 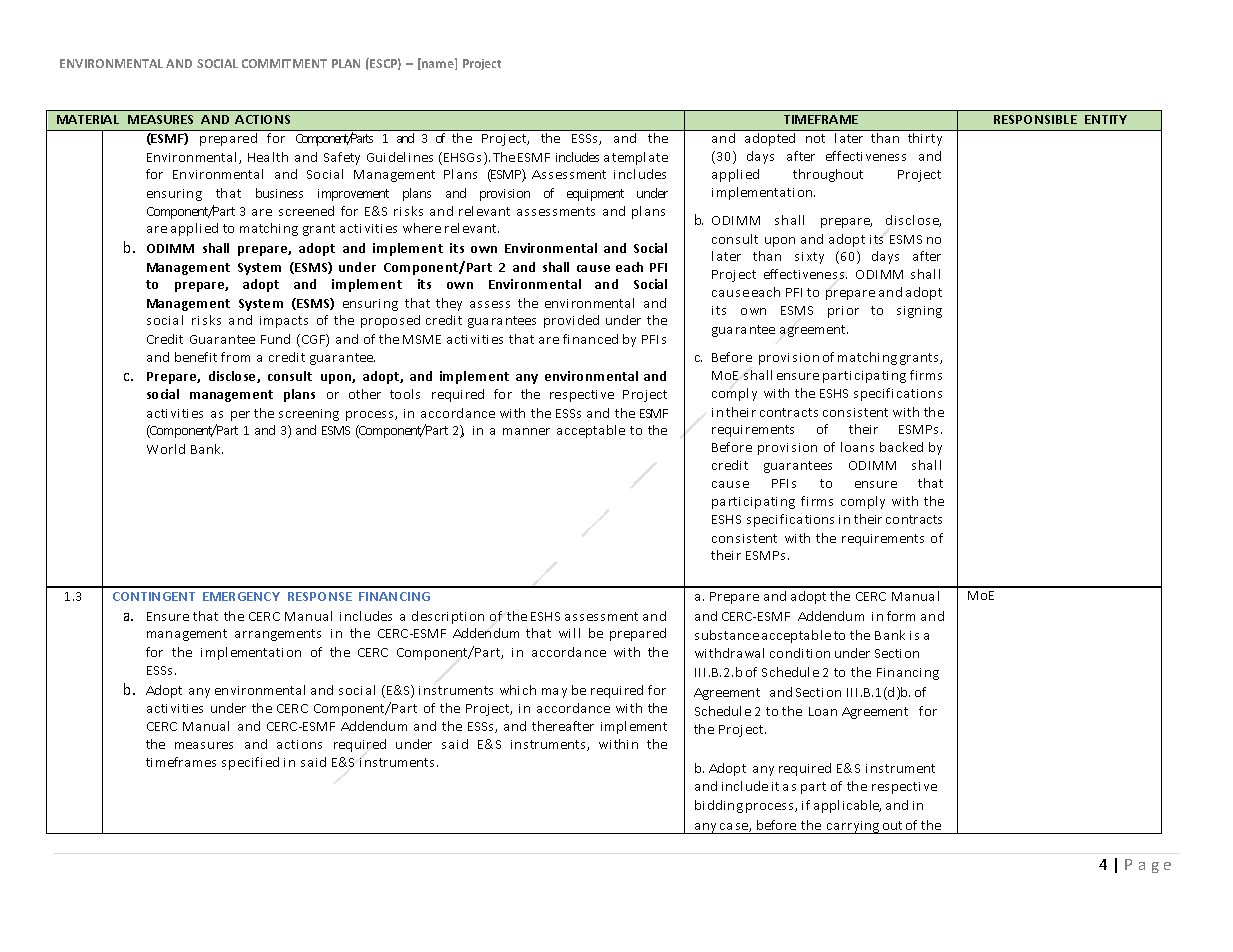 I want to click on template, so click(x=640, y=158).
